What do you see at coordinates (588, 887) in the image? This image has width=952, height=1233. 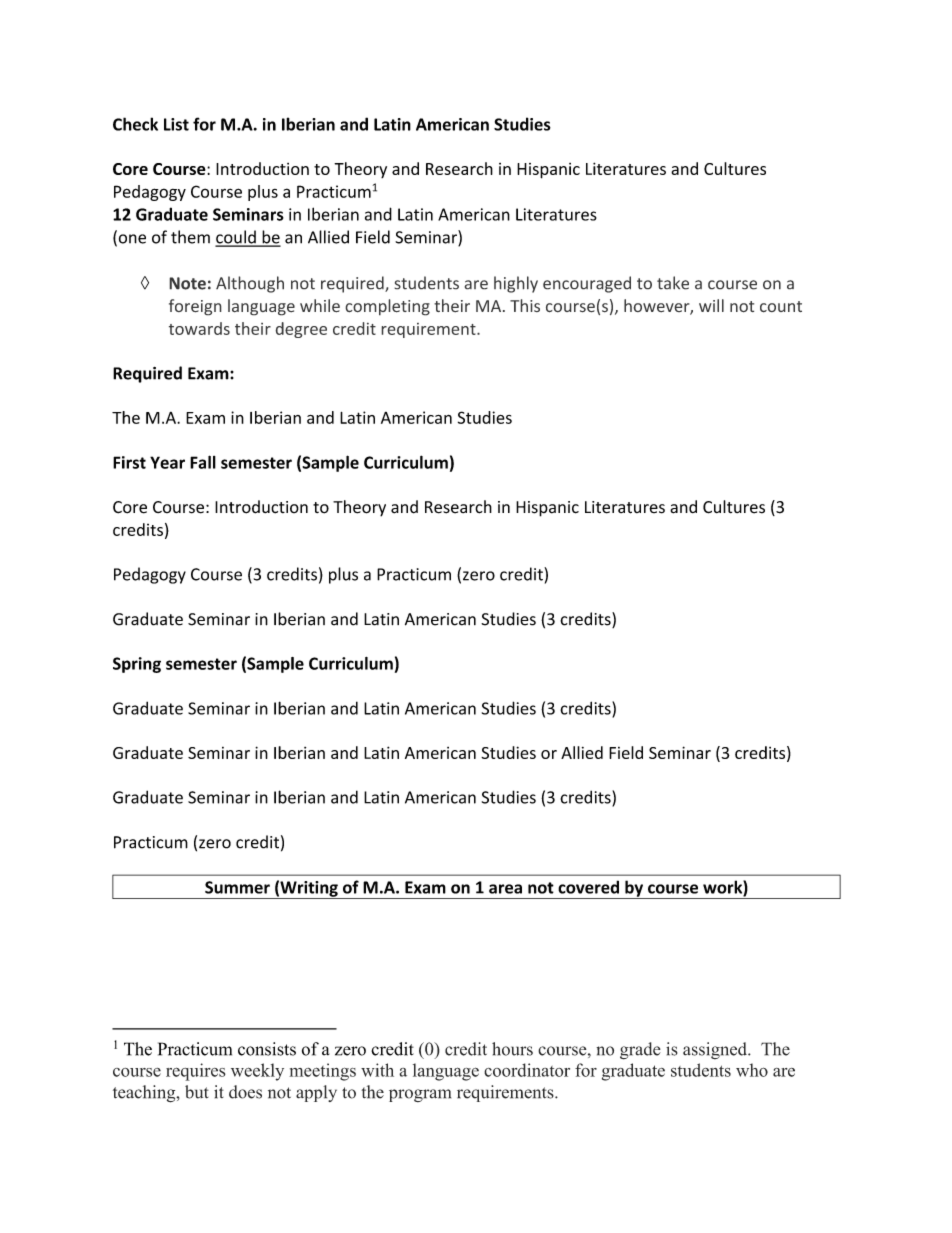 I see `covered` at bounding box center [588, 887].
